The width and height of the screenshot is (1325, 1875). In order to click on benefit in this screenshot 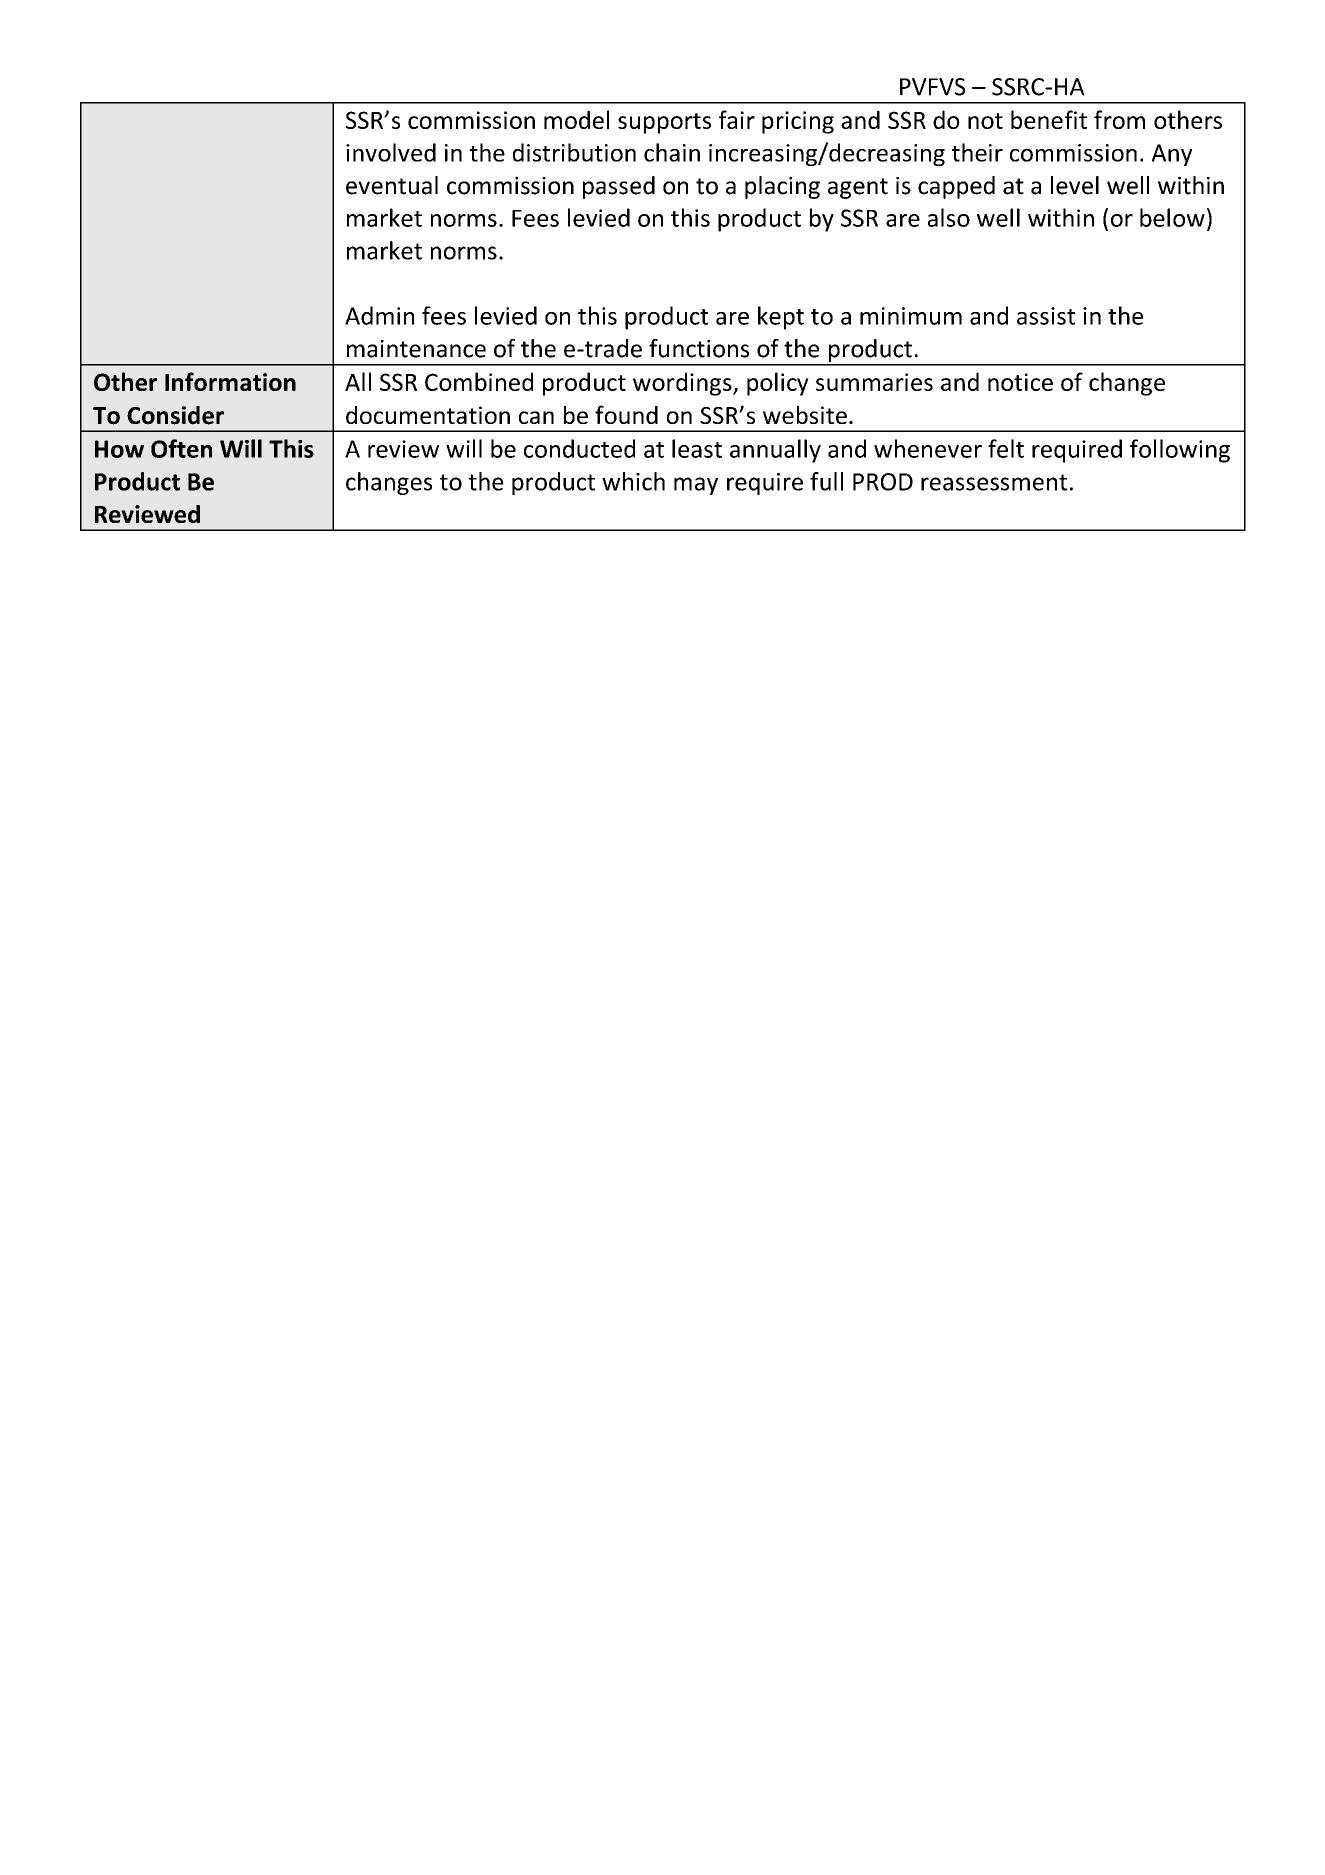, I will do `click(1049, 119)`.
